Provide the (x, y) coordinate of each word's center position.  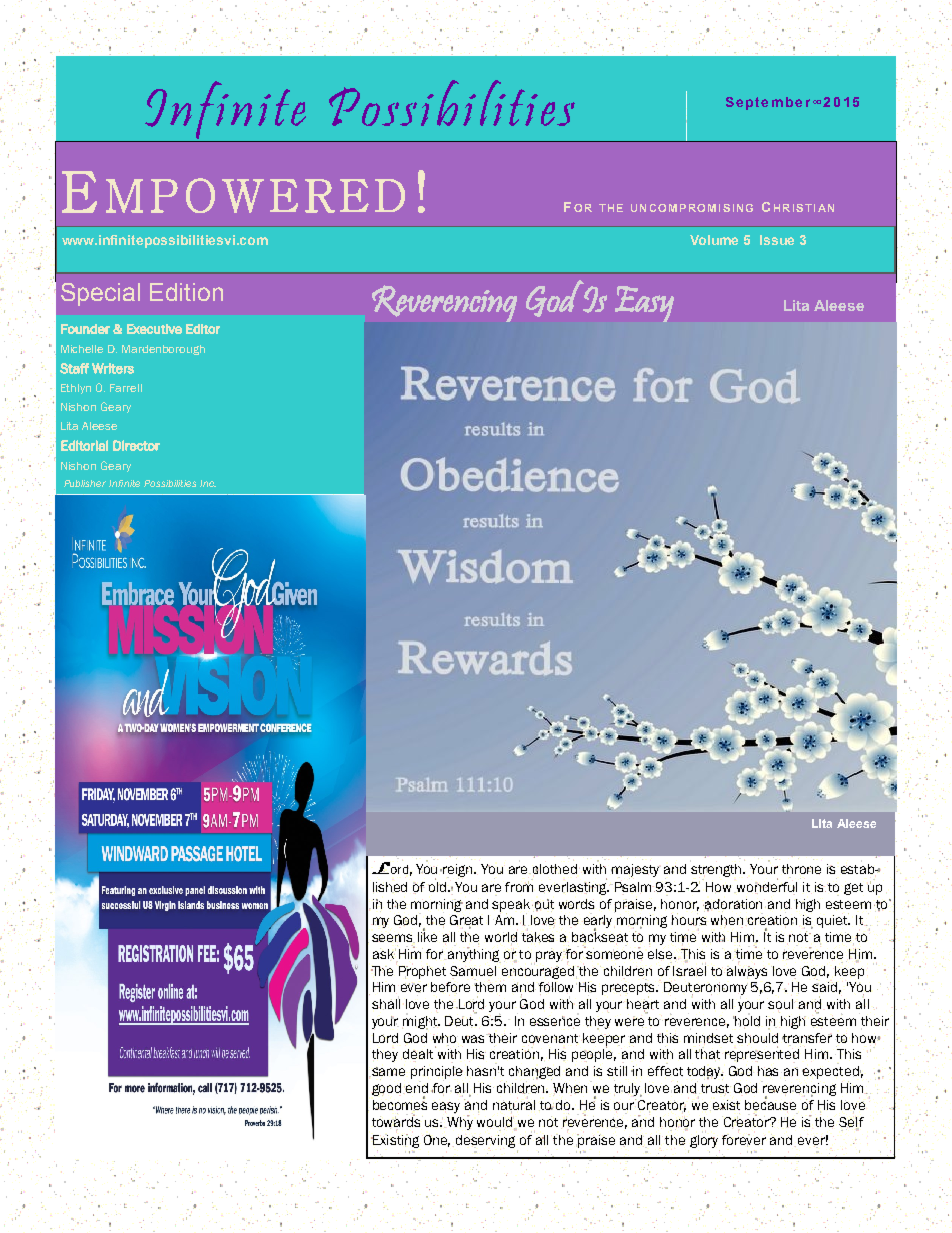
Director (136, 445)
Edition (186, 292)
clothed (556, 869)
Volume (714, 240)
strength (717, 870)
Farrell (126, 388)
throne (801, 869)
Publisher (85, 483)
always (747, 972)
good (388, 1089)
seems (393, 938)
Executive (154, 329)
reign (459, 871)
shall (386, 1003)
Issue (777, 240)
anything (473, 955)
